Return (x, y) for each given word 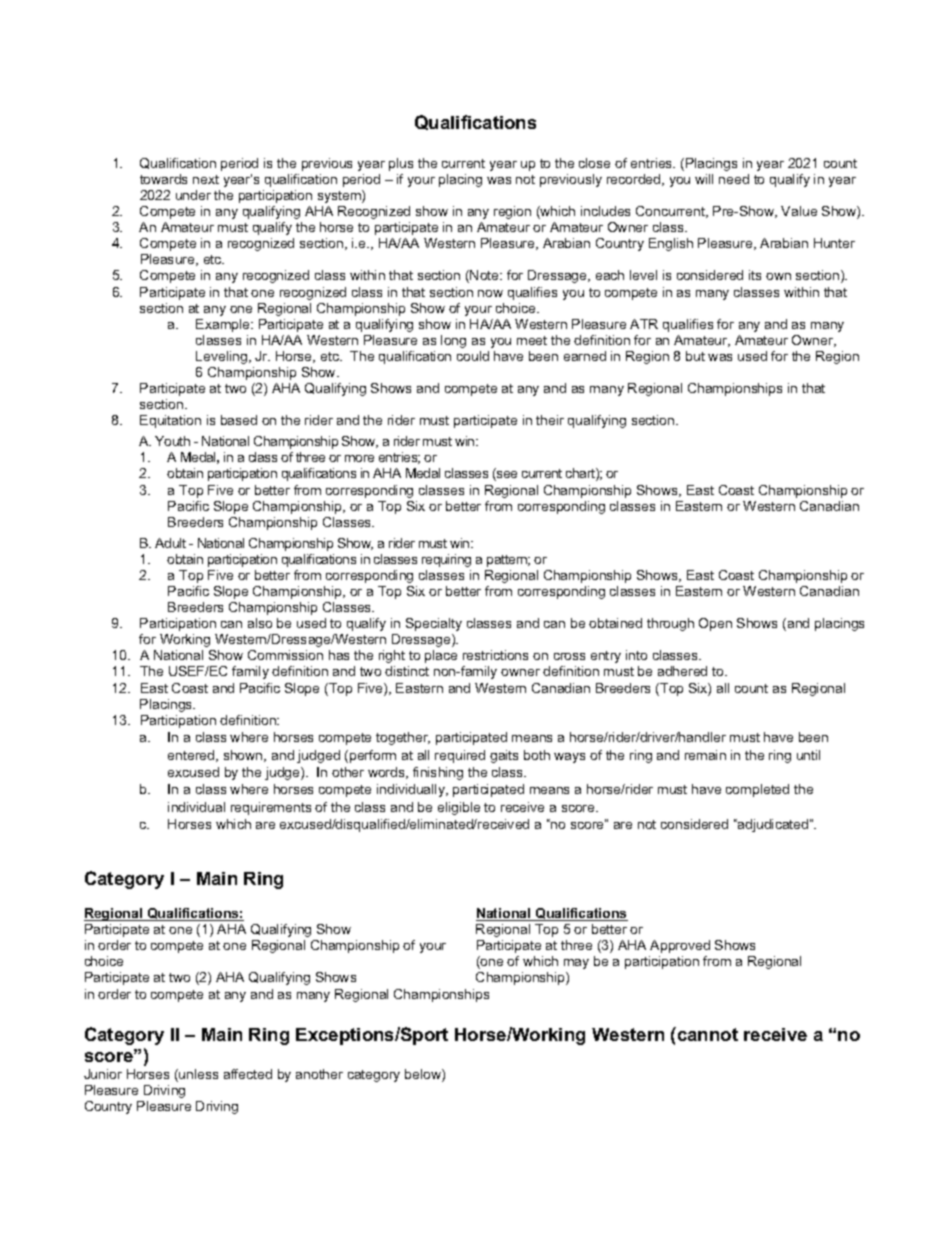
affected (248, 1074)
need (734, 179)
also (260, 623)
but (695, 356)
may (576, 964)
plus (401, 164)
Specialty (434, 624)
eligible (459, 808)
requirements (271, 808)
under (193, 195)
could (473, 356)
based (239, 420)
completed (757, 790)
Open (715, 624)
